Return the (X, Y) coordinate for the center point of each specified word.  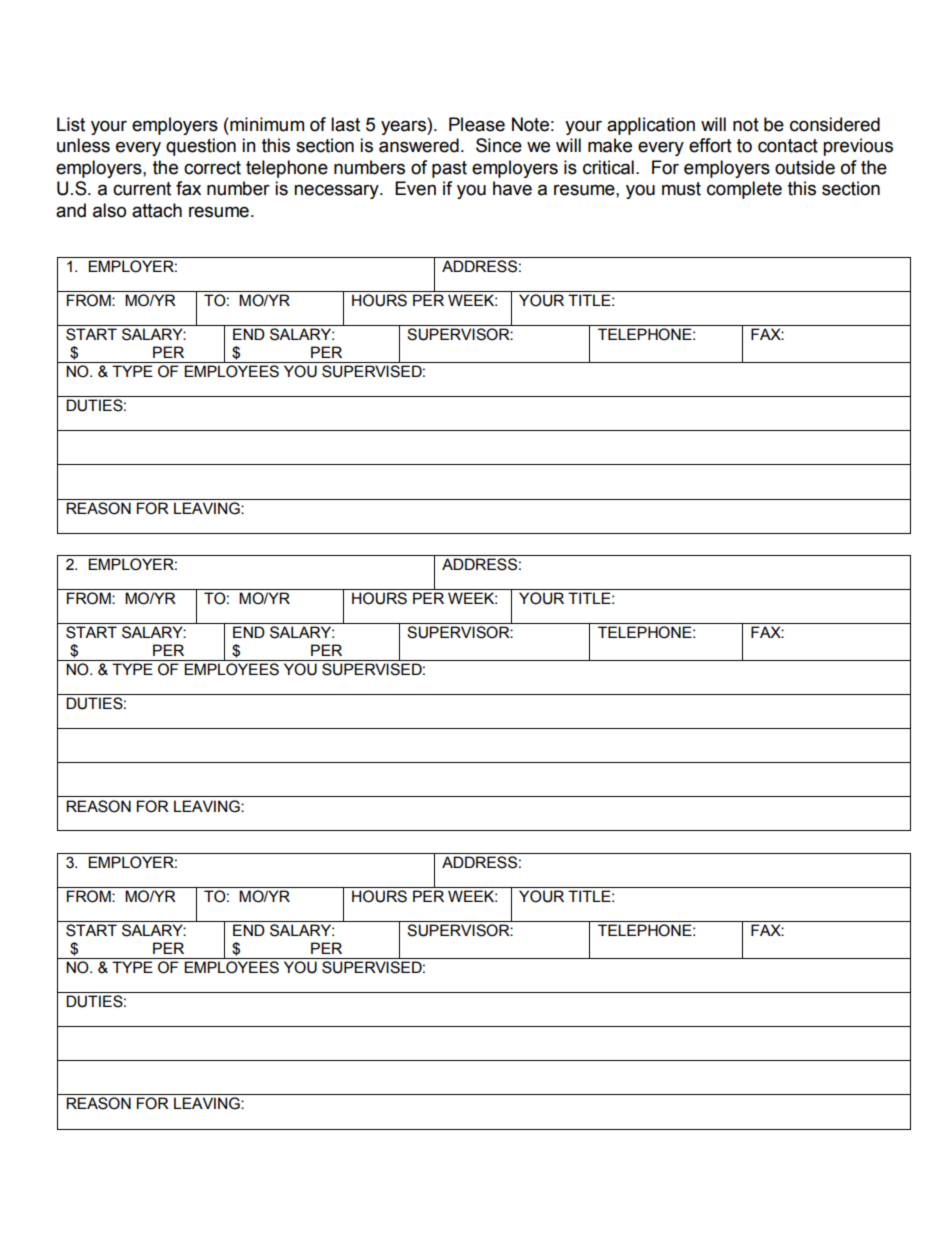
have (512, 188)
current (142, 189)
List (71, 124)
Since (499, 145)
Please (477, 124)
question (201, 147)
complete (744, 190)
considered (835, 124)
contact (788, 146)
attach (157, 210)
